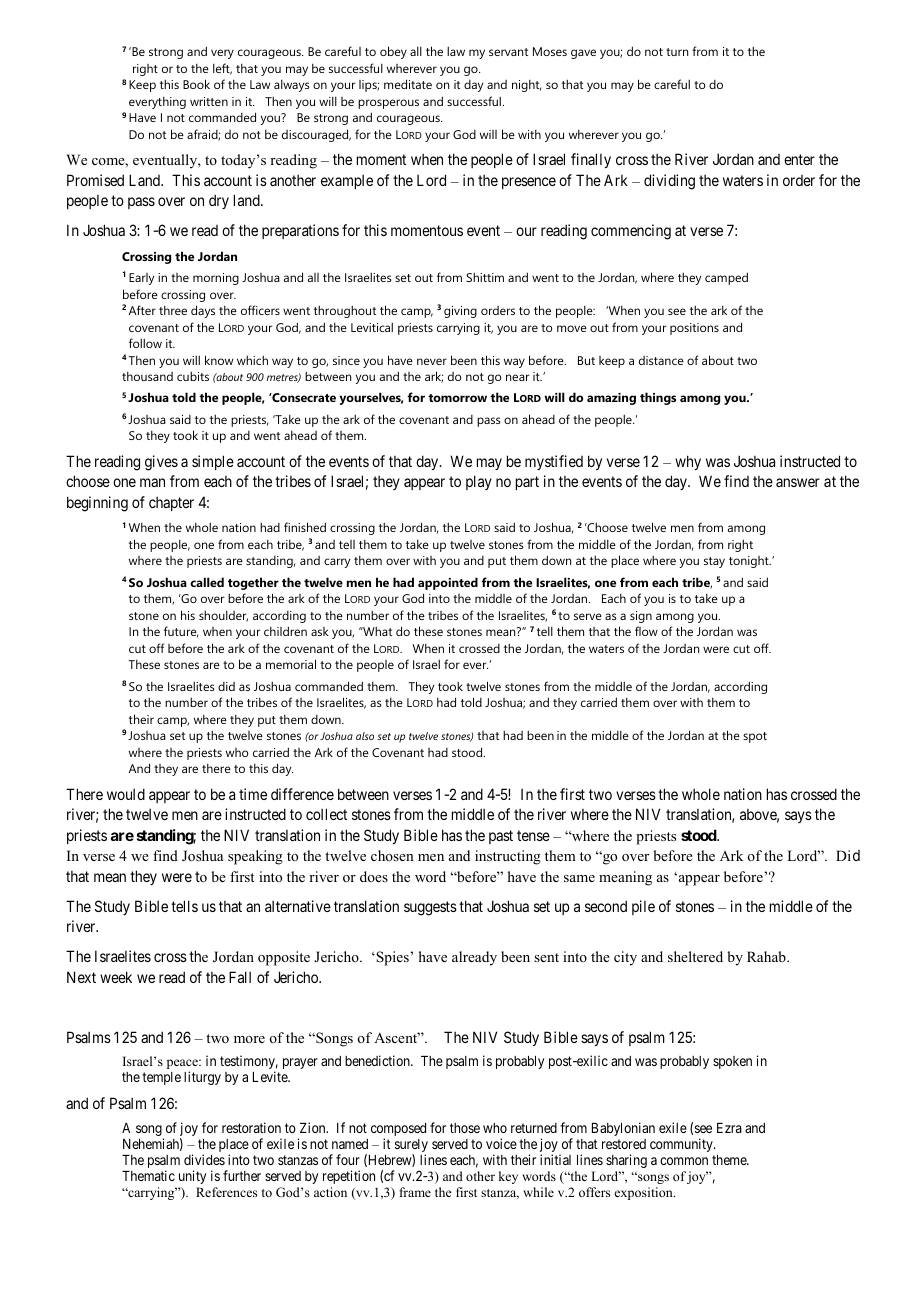  Describe the element at coordinates (643, 907) in the screenshot. I see `pile` at that location.
